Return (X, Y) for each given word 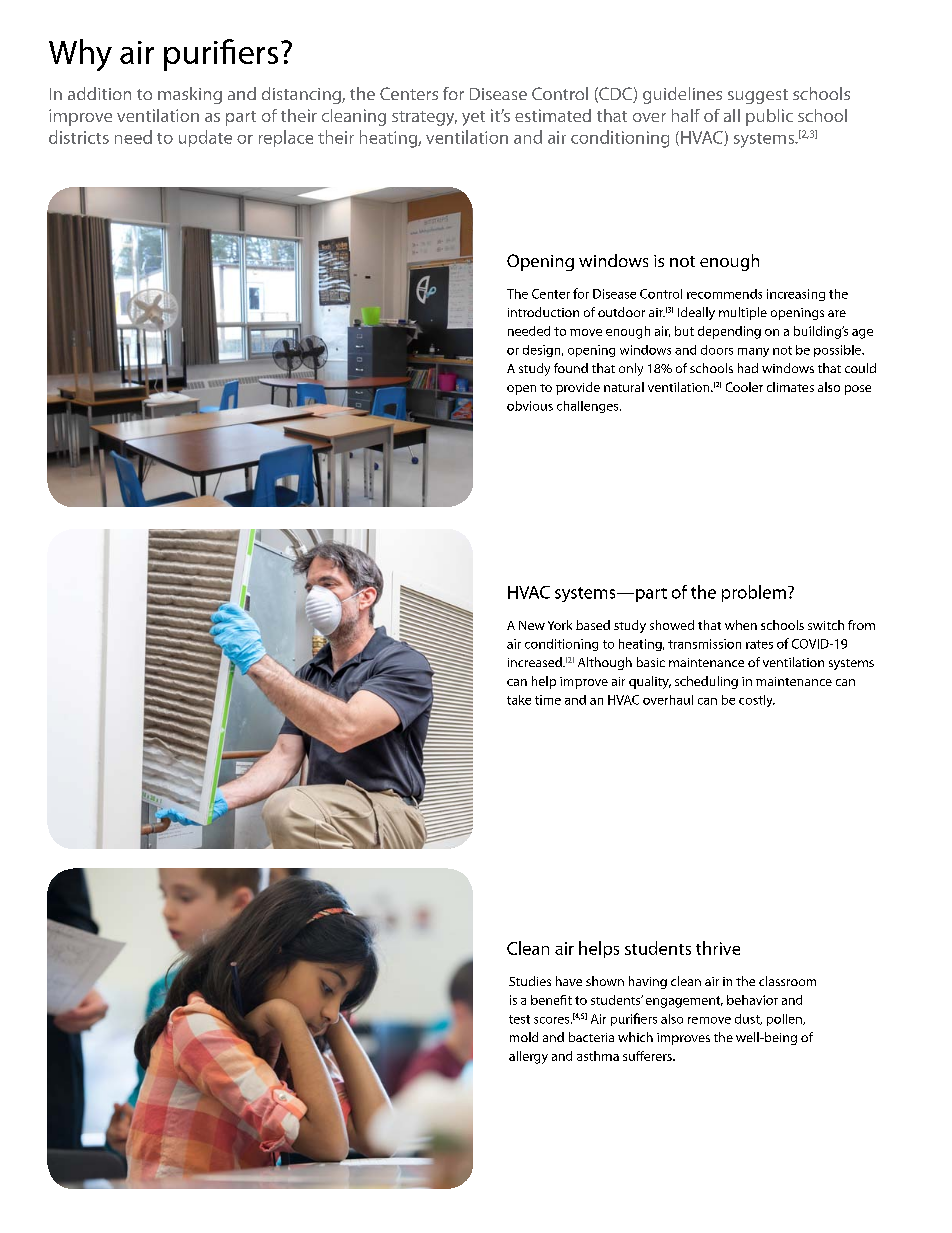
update (205, 138)
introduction (543, 312)
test (519, 1019)
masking (190, 95)
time (548, 700)
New (532, 625)
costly (757, 701)
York (560, 625)
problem (754, 593)
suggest (758, 96)
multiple (743, 313)
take (519, 700)
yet (473, 118)
